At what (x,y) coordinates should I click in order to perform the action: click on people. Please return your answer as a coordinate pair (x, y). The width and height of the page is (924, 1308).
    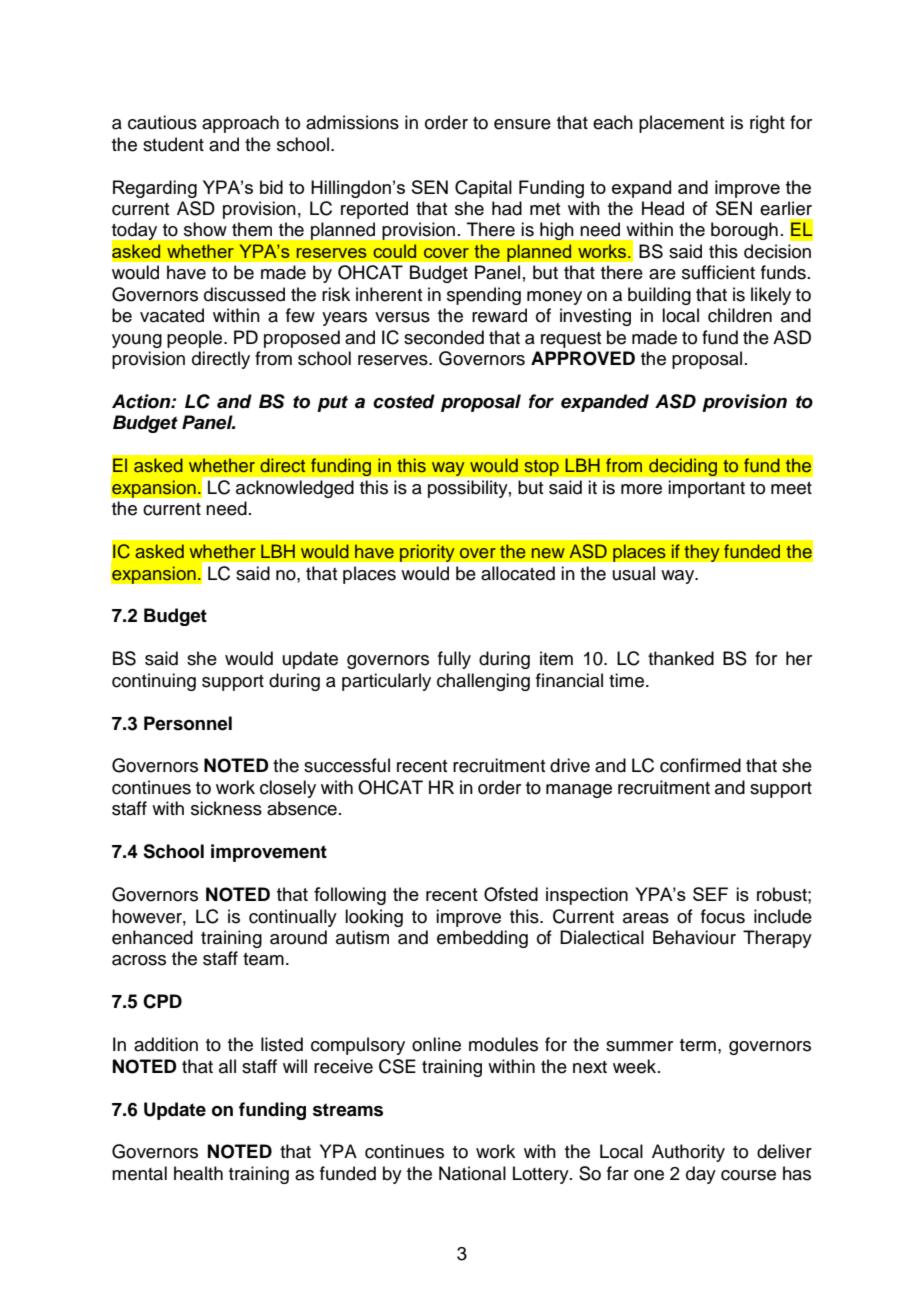
    Looking at the image, I should click on (196, 339).
